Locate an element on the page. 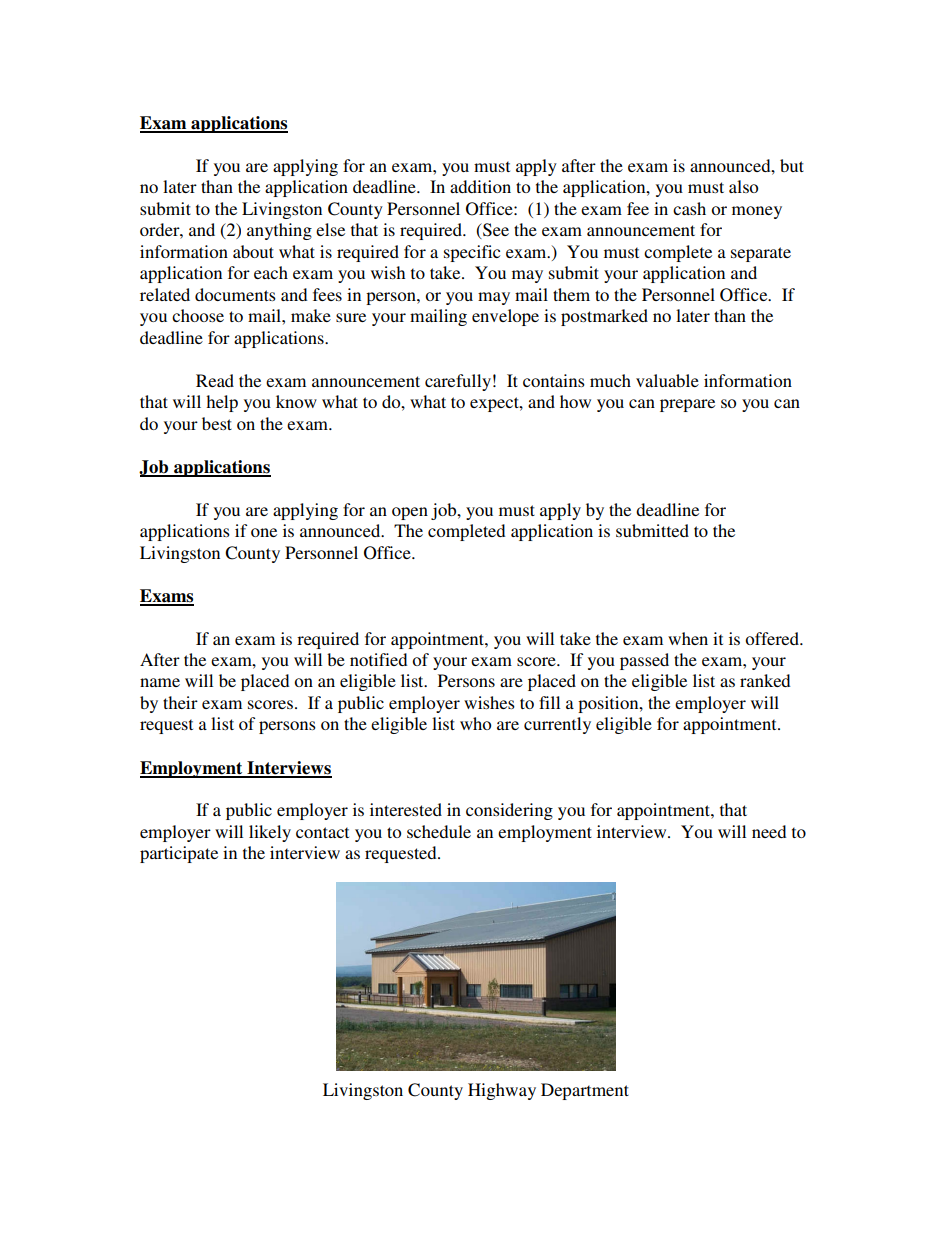  addition is located at coordinates (480, 186).
